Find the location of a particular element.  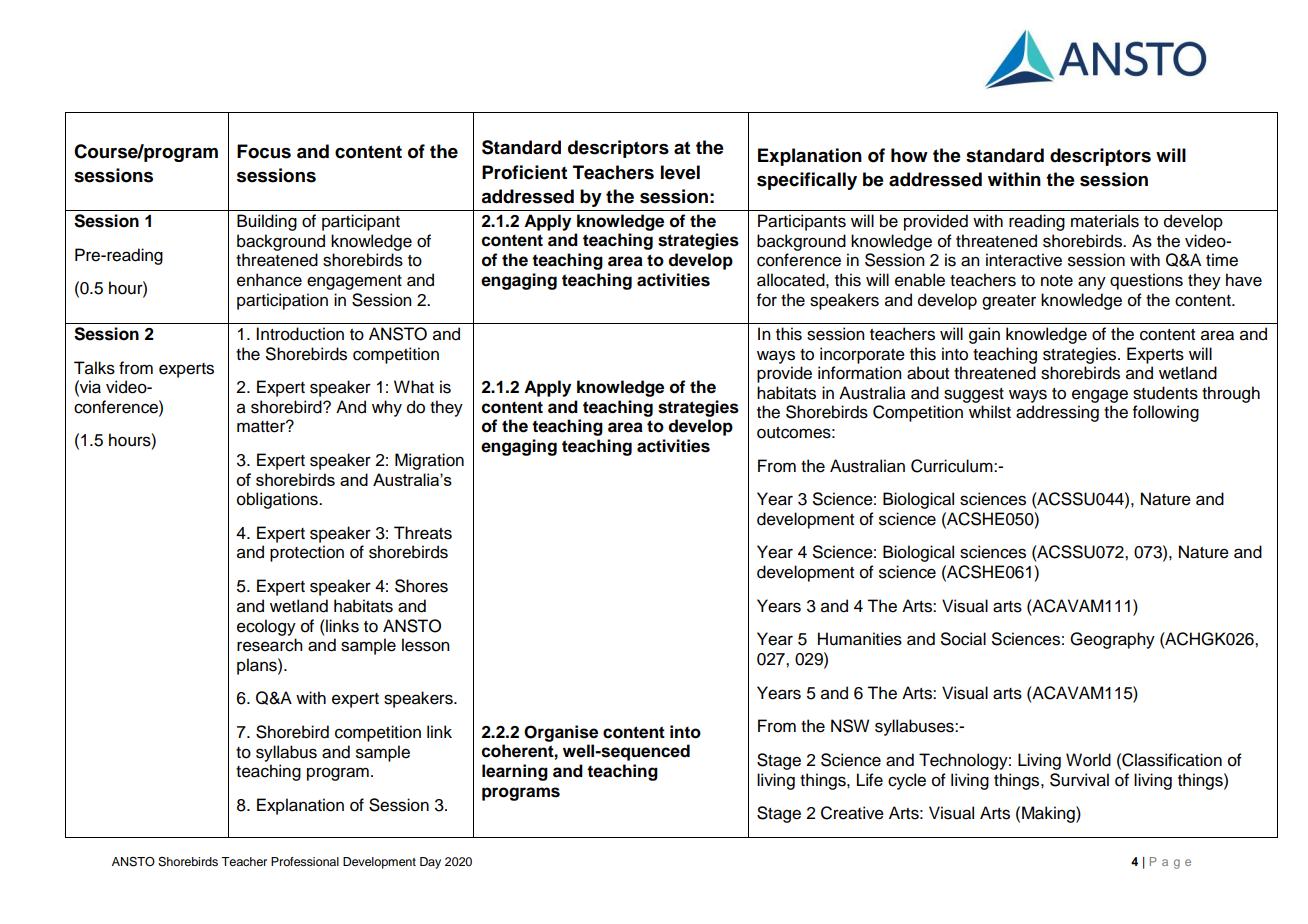

level is located at coordinates (680, 172).
